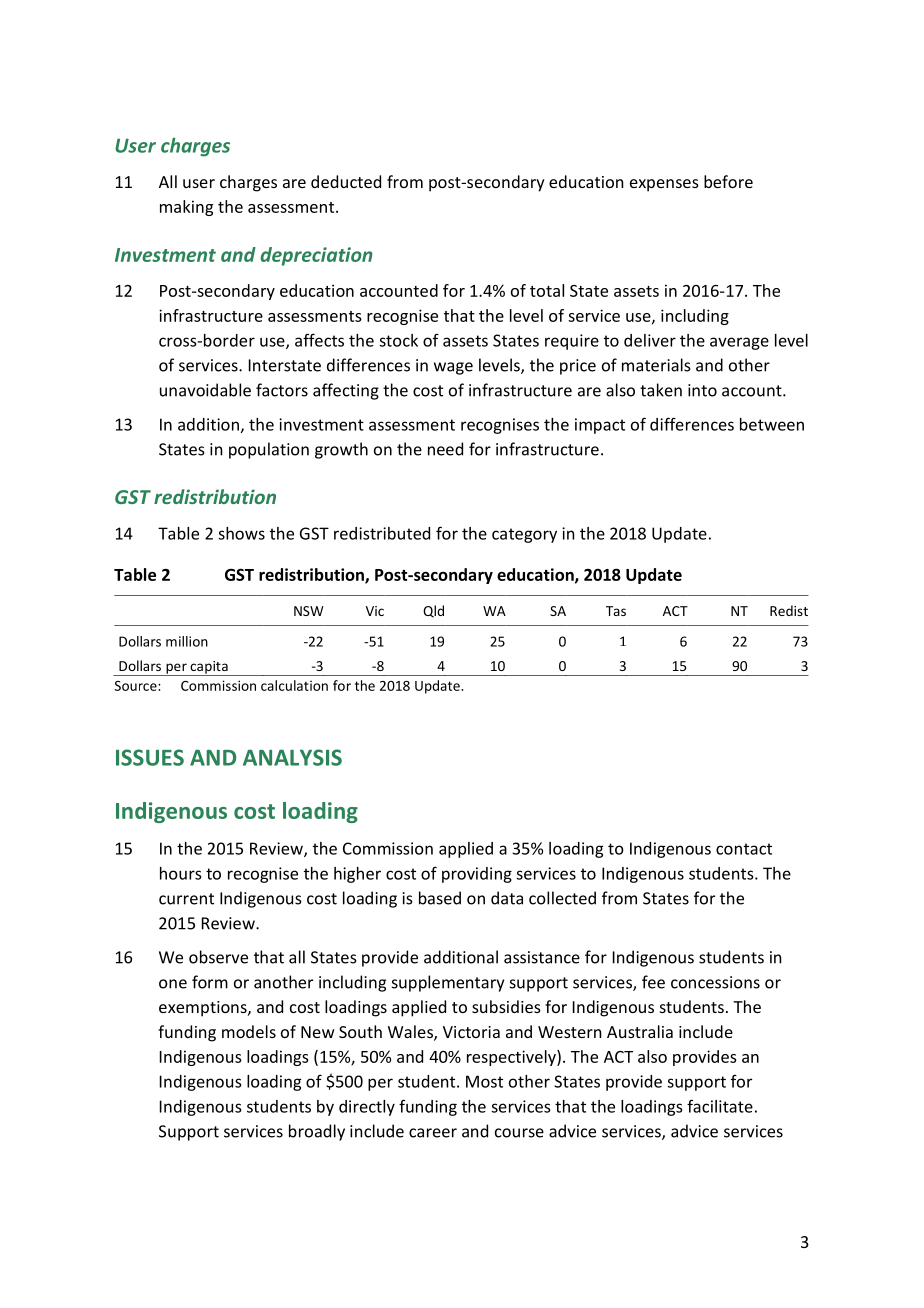 Image resolution: width=924 pixels, height=1308 pixels. I want to click on deducted, so click(346, 181).
